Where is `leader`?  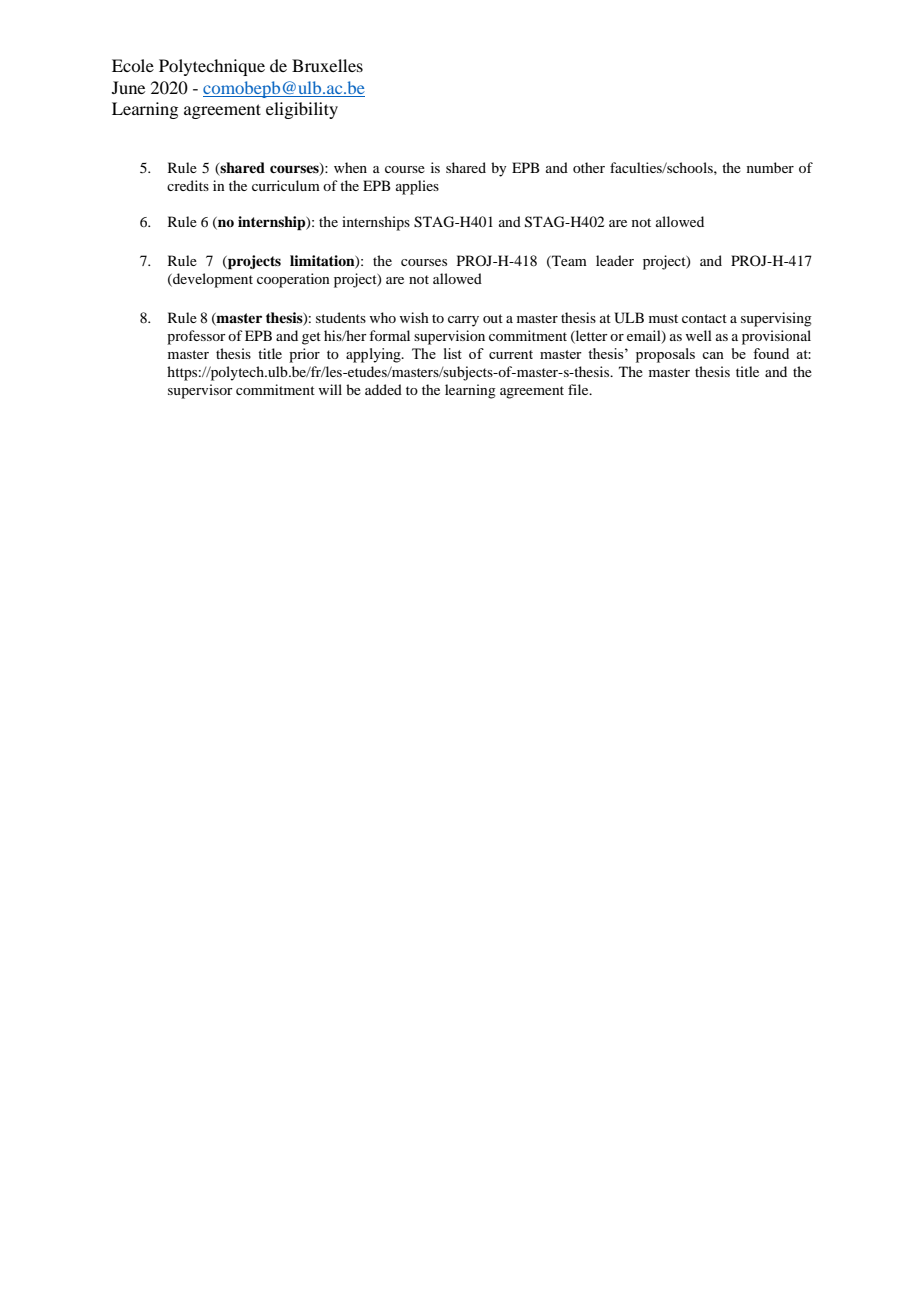
leader is located at coordinates (615, 260).
